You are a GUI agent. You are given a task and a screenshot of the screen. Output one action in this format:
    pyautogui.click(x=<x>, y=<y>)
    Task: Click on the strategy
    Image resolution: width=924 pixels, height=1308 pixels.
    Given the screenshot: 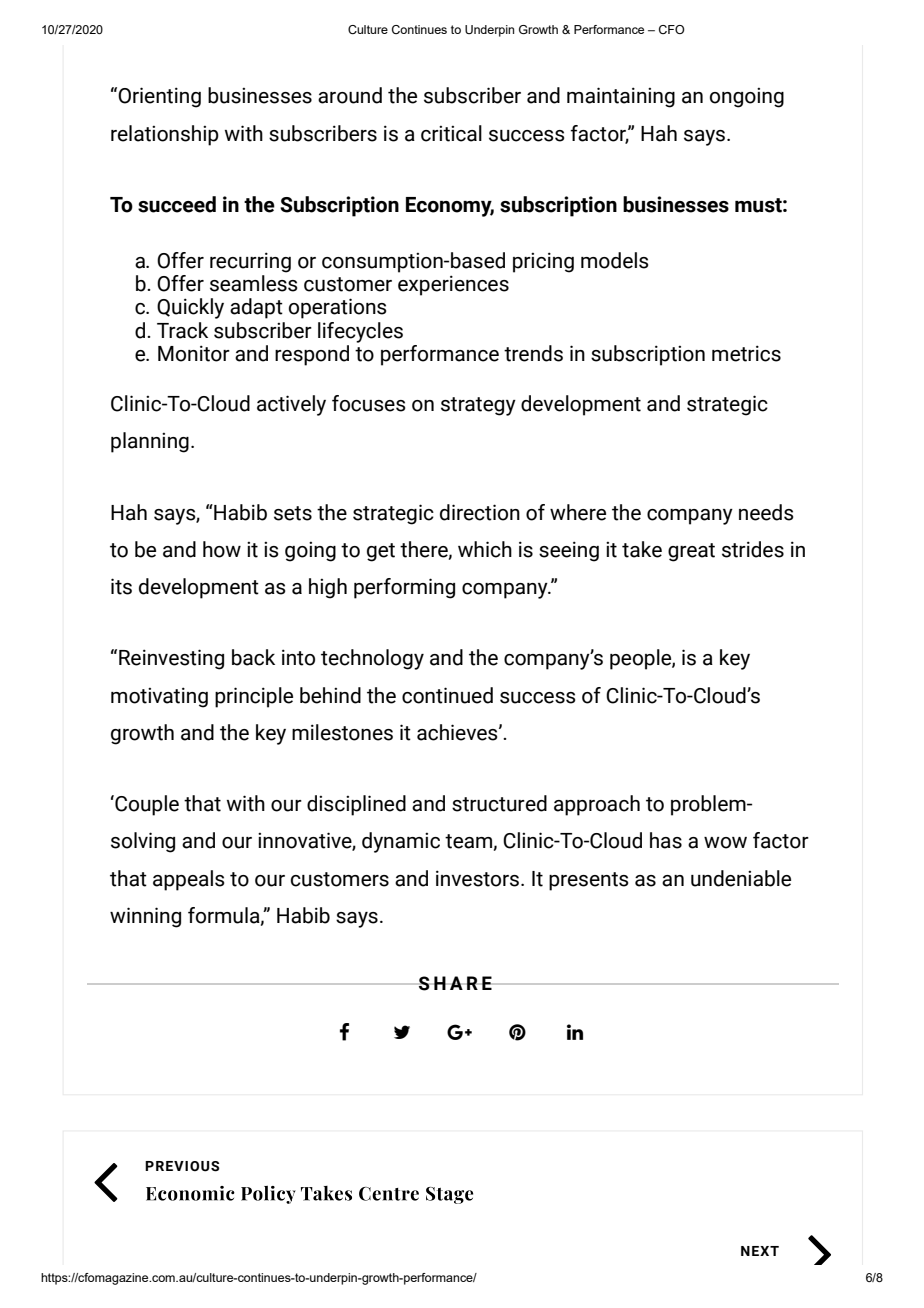 What is the action you would take?
    pyautogui.click(x=478, y=406)
